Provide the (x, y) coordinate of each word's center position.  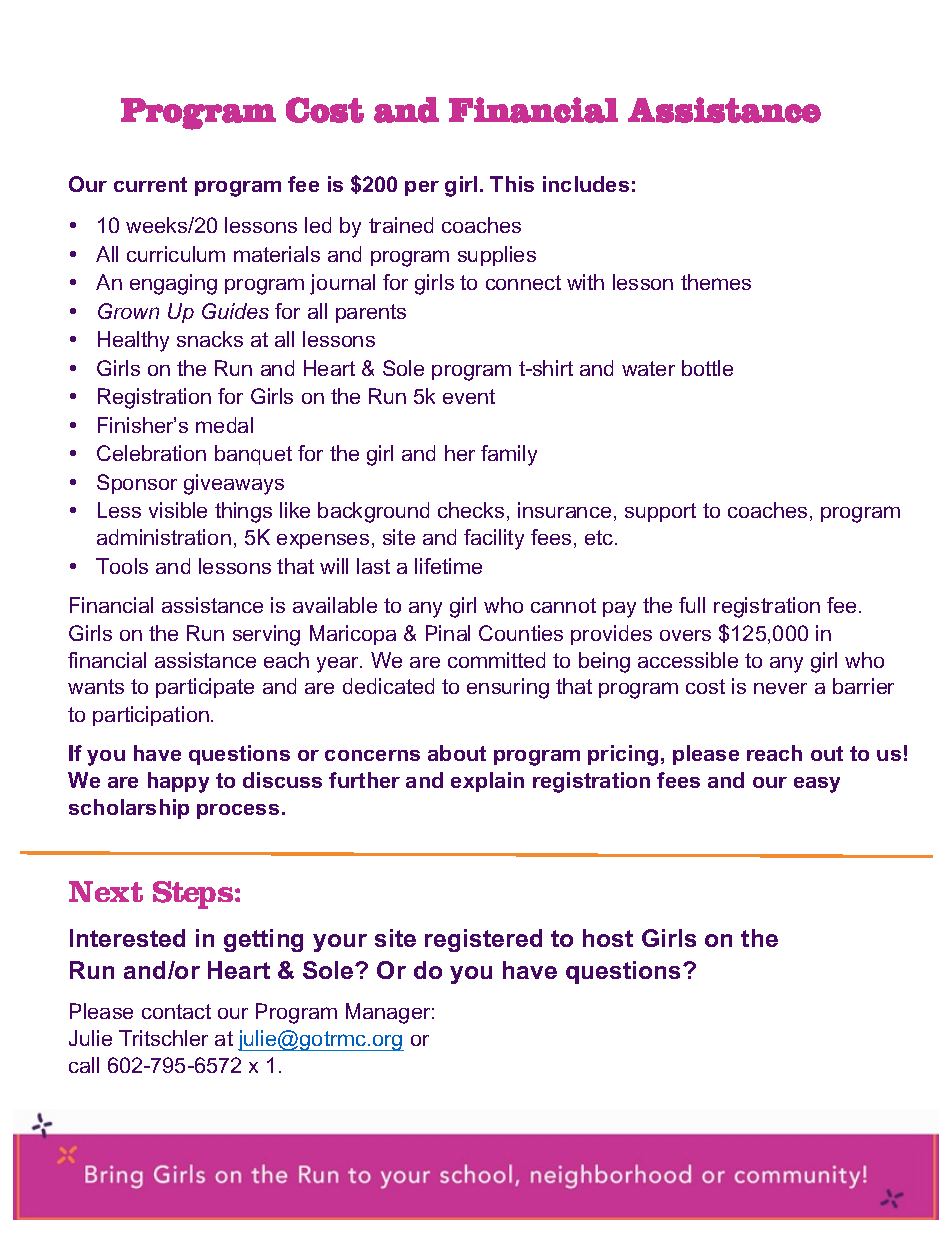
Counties (521, 633)
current (150, 184)
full (692, 605)
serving (266, 635)
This (512, 184)
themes (716, 282)
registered (483, 940)
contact (176, 1011)
